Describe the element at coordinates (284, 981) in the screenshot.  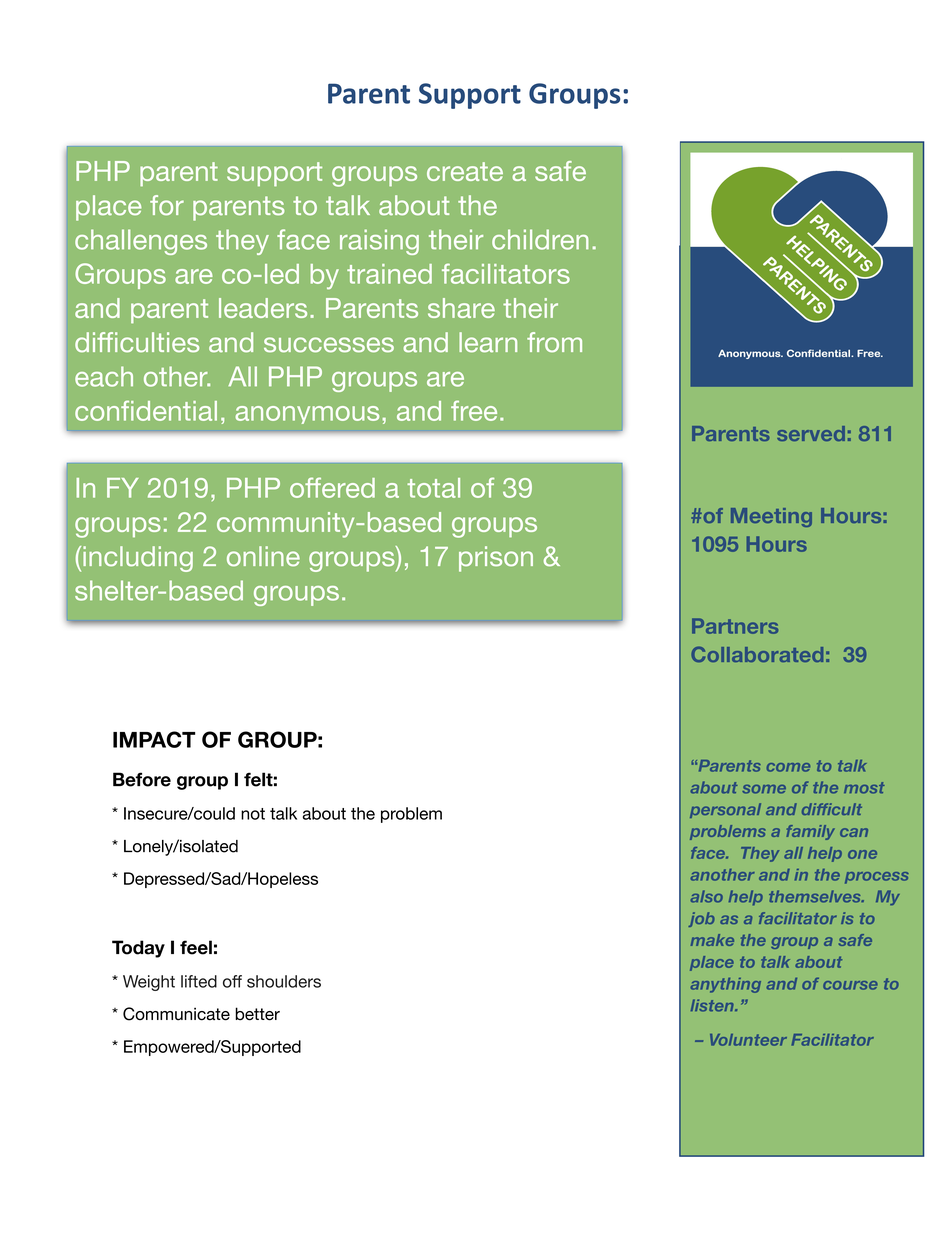
I see `shoulders` at that location.
